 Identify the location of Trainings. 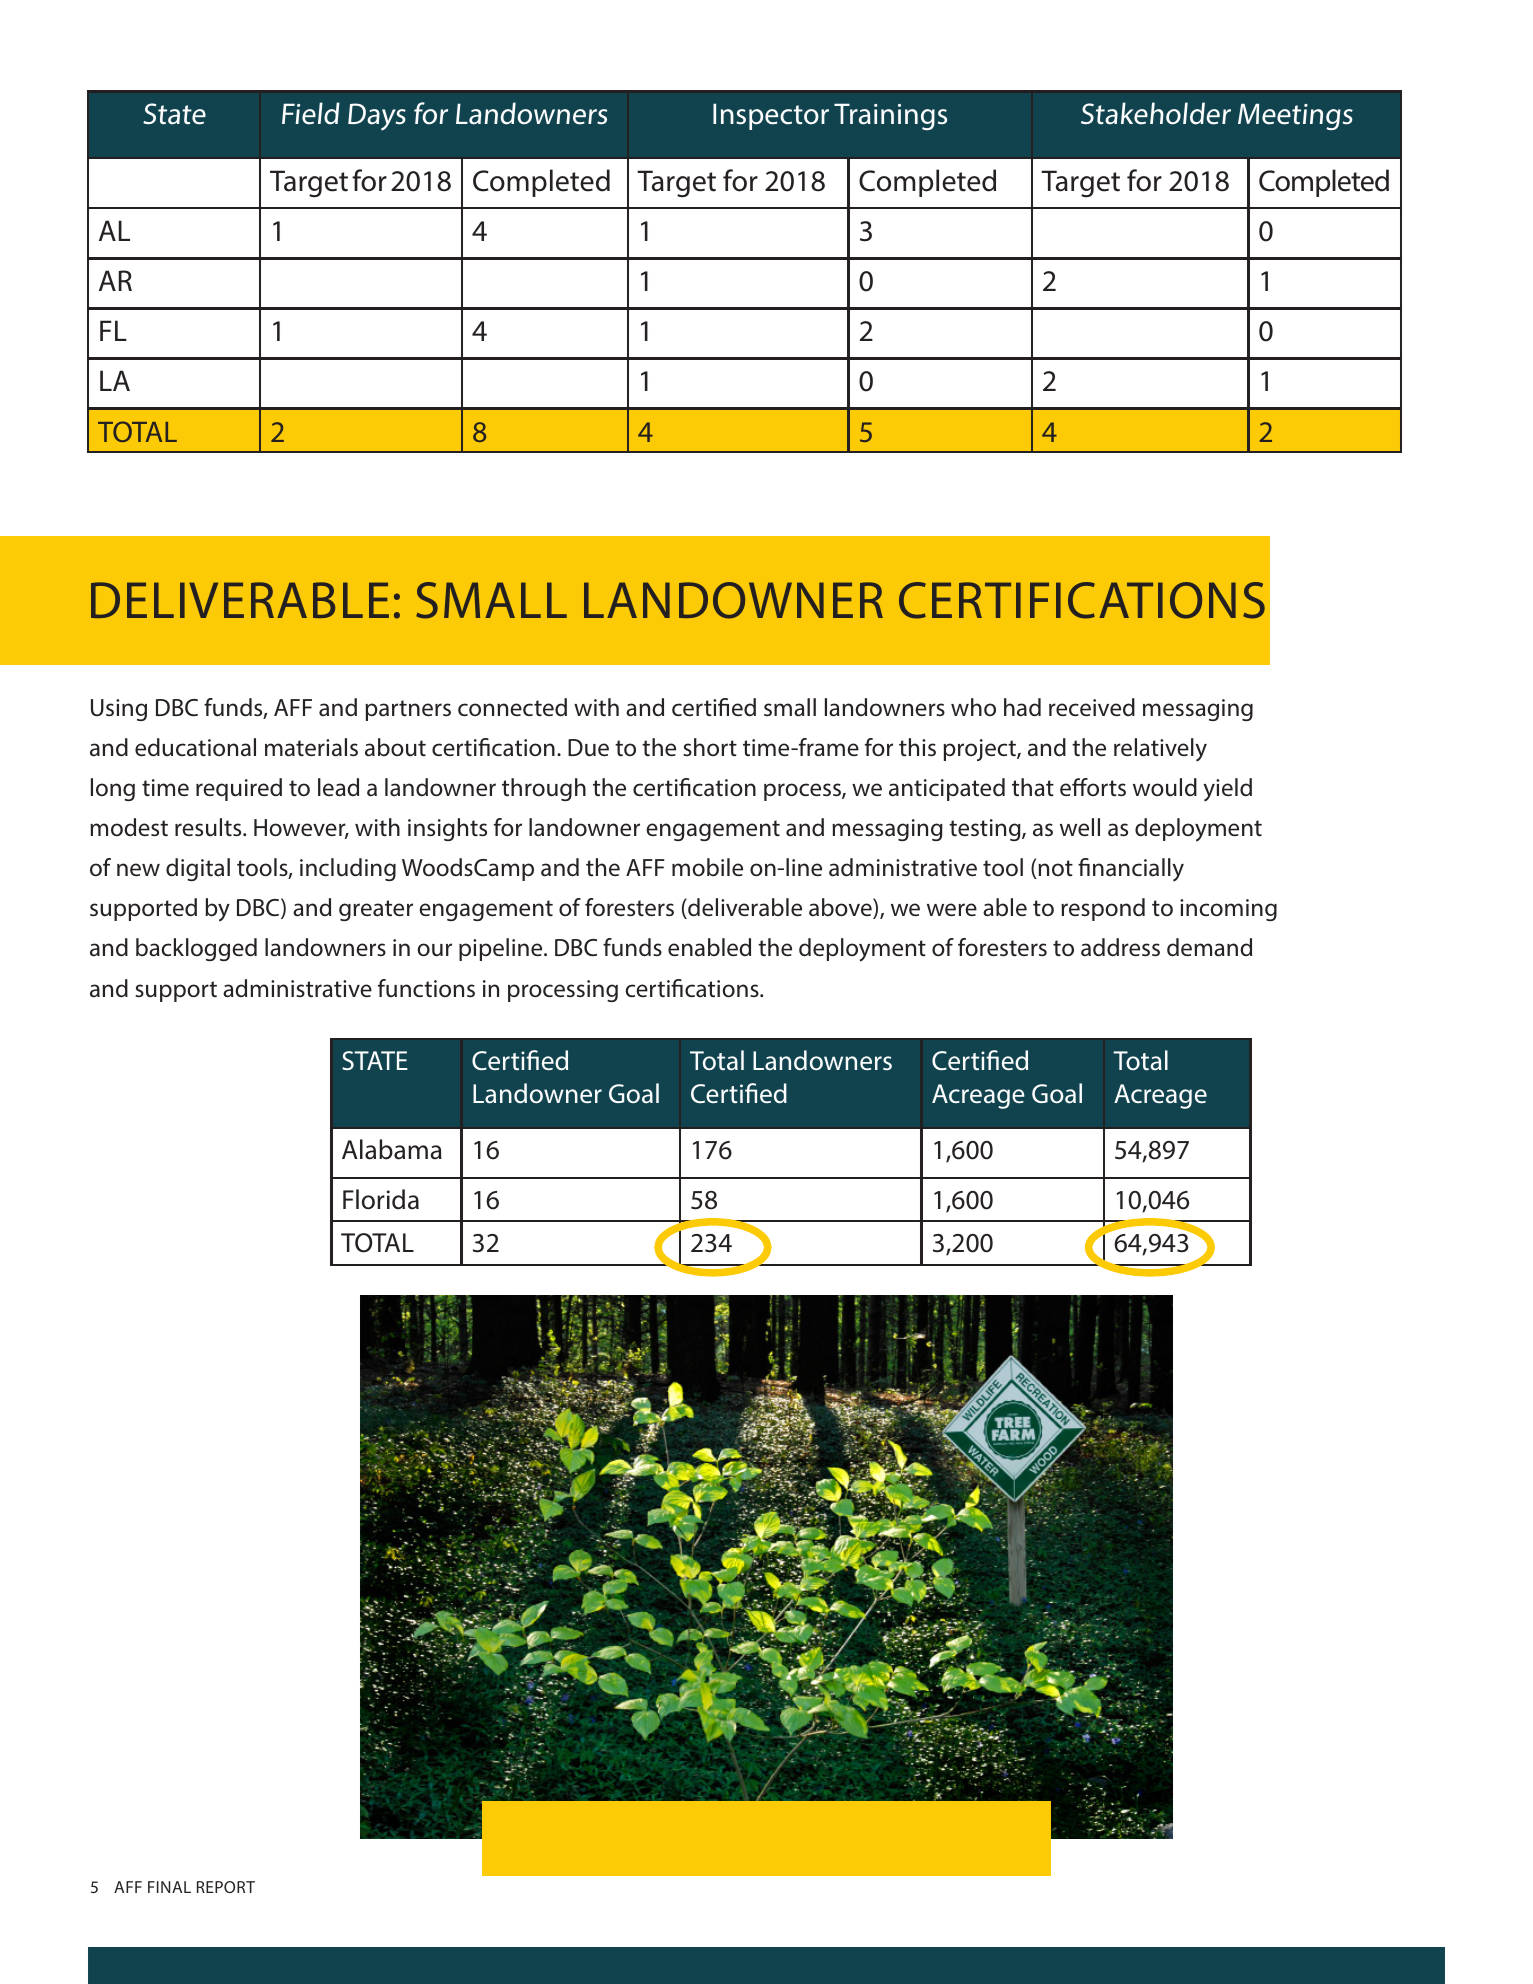
(890, 116).
